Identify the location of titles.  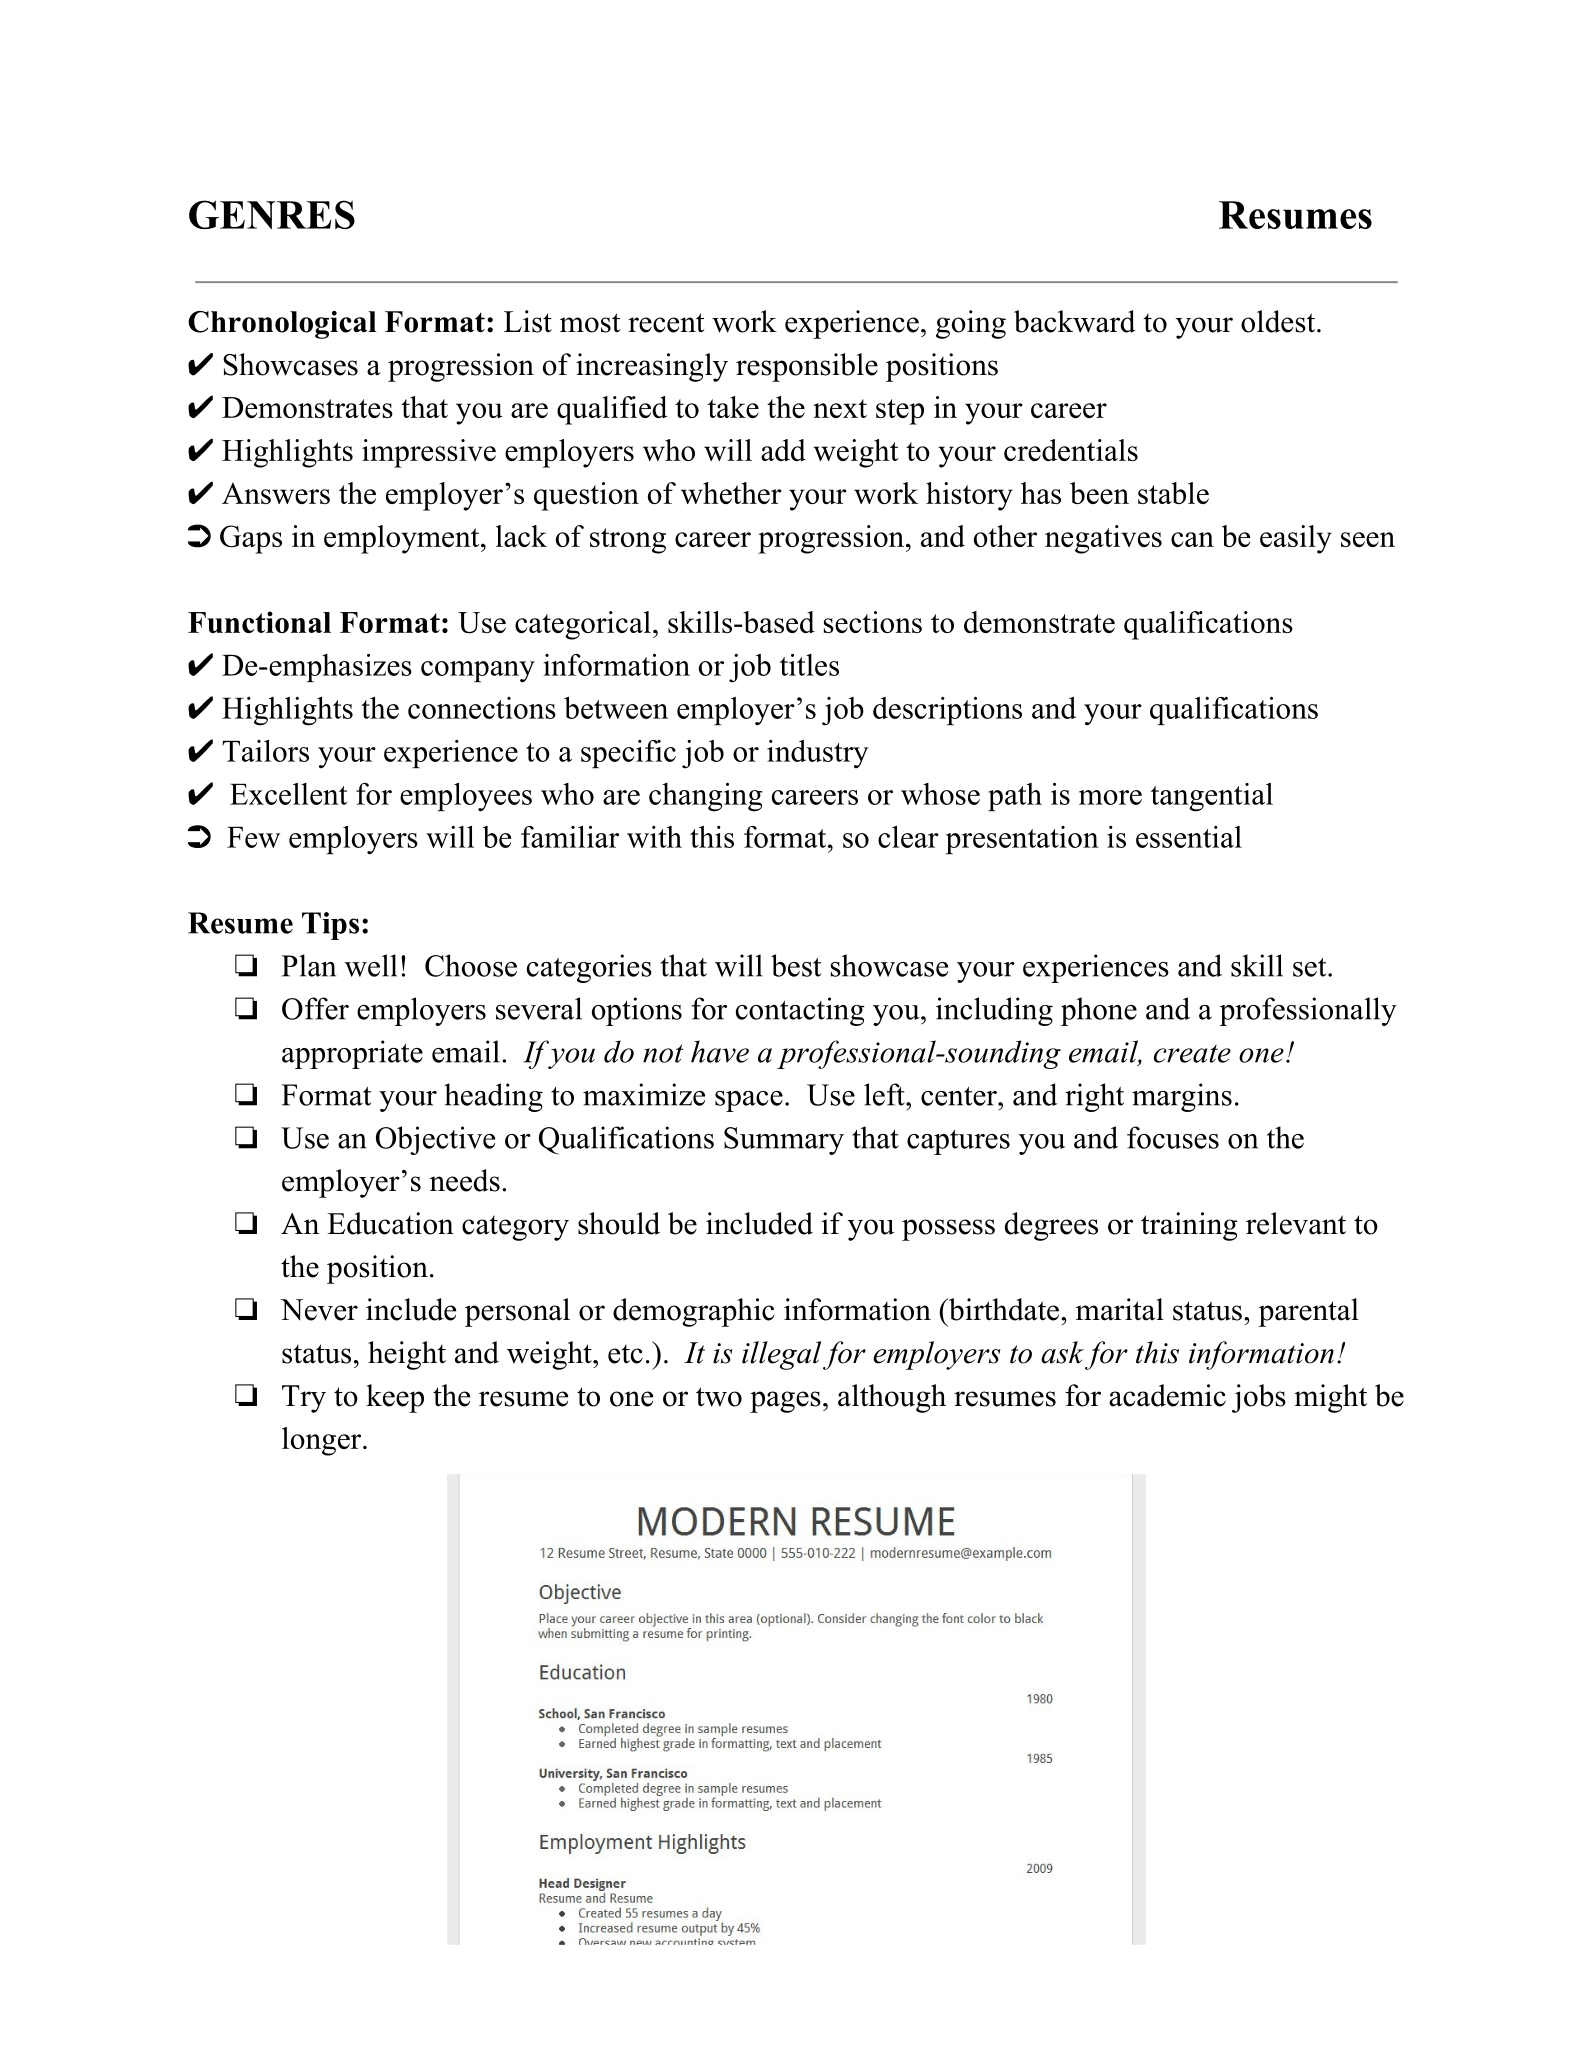
(809, 665).
